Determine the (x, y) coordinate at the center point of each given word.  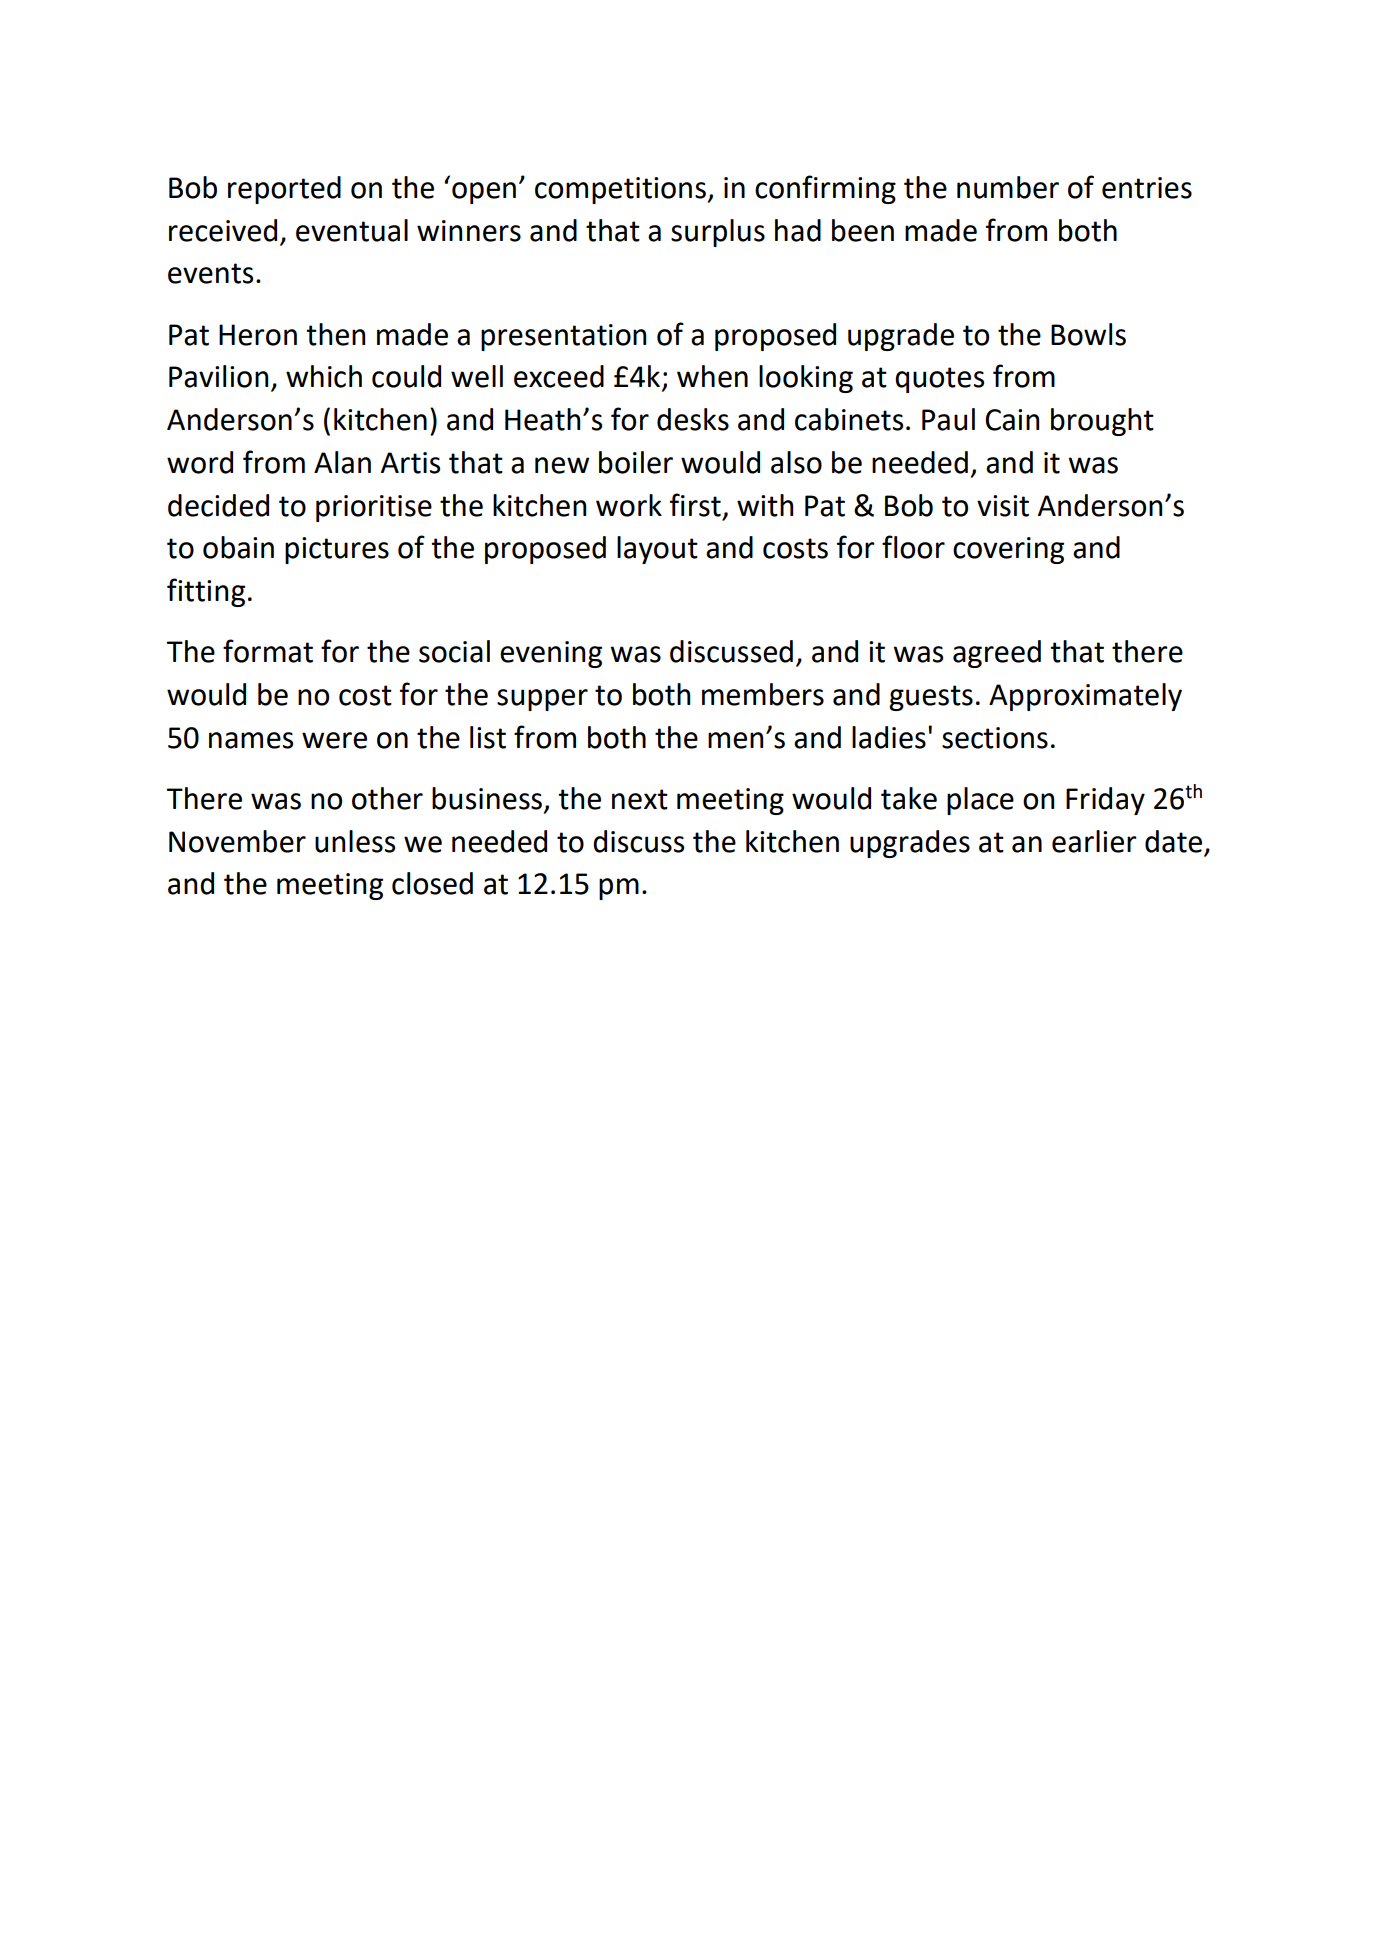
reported (284, 190)
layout (657, 550)
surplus (718, 233)
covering (1008, 550)
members (763, 694)
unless (355, 841)
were (334, 740)
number (1008, 187)
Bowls (1088, 334)
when (712, 376)
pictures (337, 550)
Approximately (1085, 697)
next (640, 799)
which (324, 376)
